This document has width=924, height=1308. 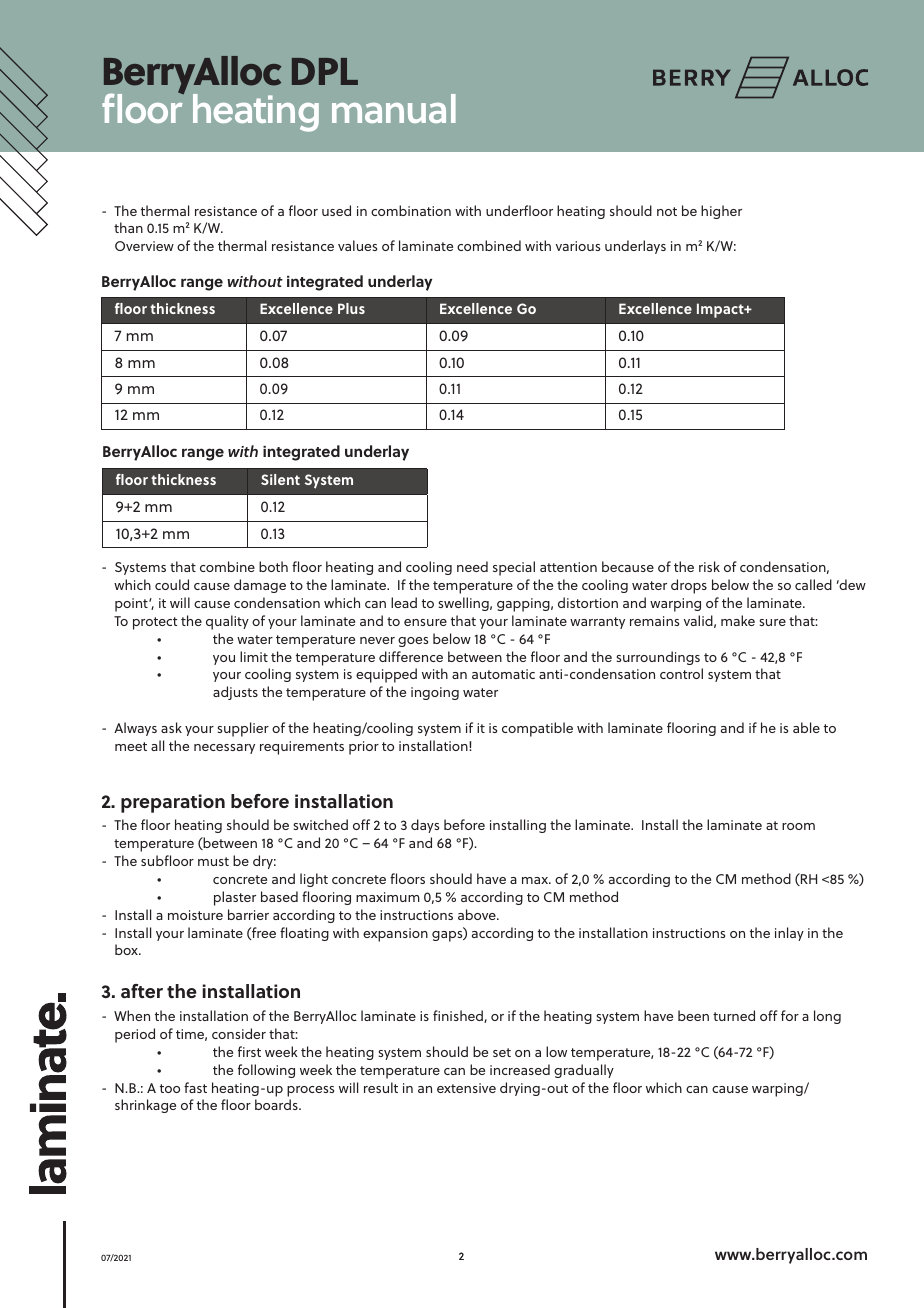 I want to click on risk, so click(x=709, y=566).
